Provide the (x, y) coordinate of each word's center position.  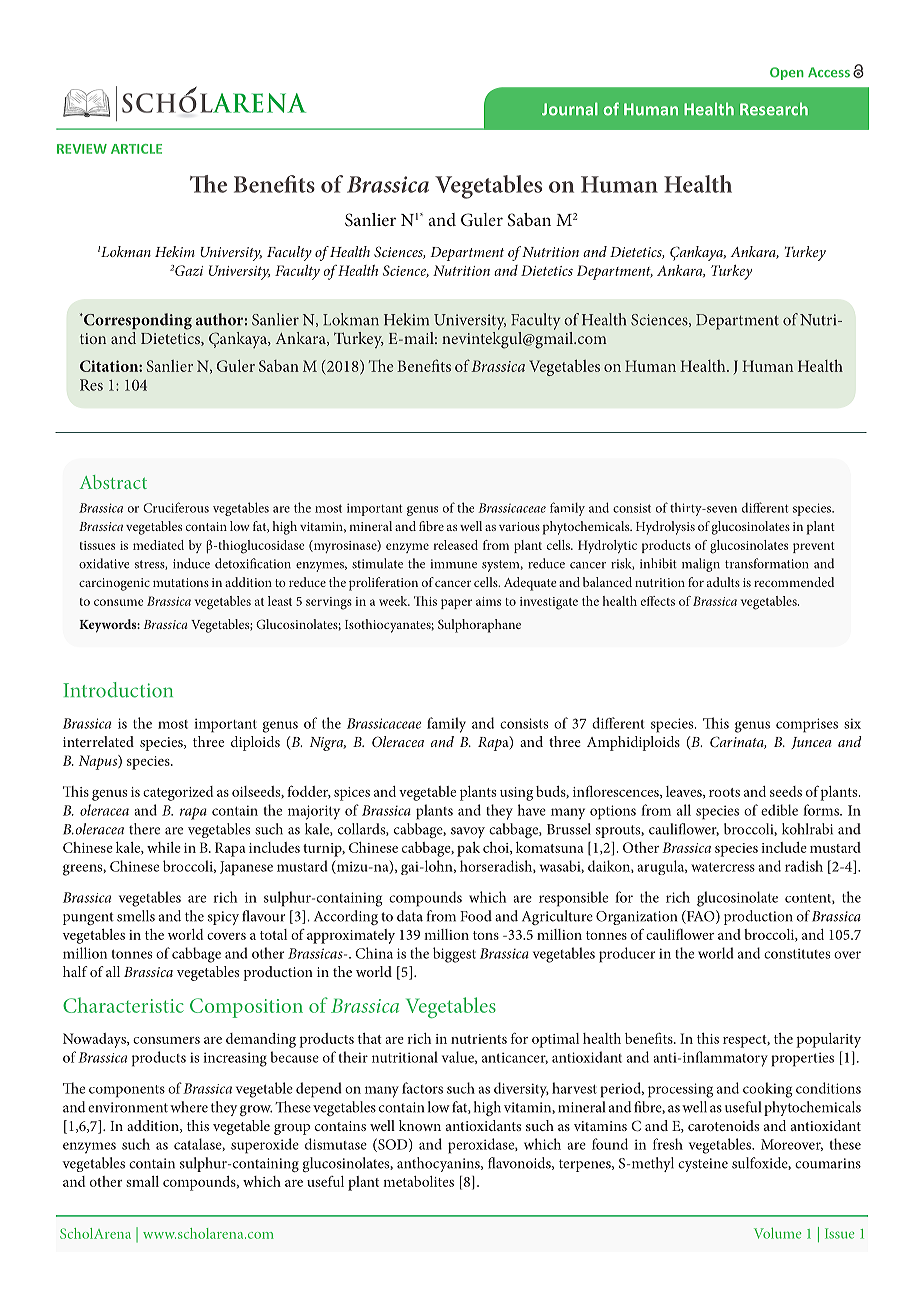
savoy (468, 832)
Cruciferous (176, 507)
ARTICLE (136, 149)
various (519, 526)
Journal (570, 109)
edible (779, 810)
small (142, 1181)
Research (774, 109)
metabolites (418, 1181)
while (164, 847)
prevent (814, 547)
